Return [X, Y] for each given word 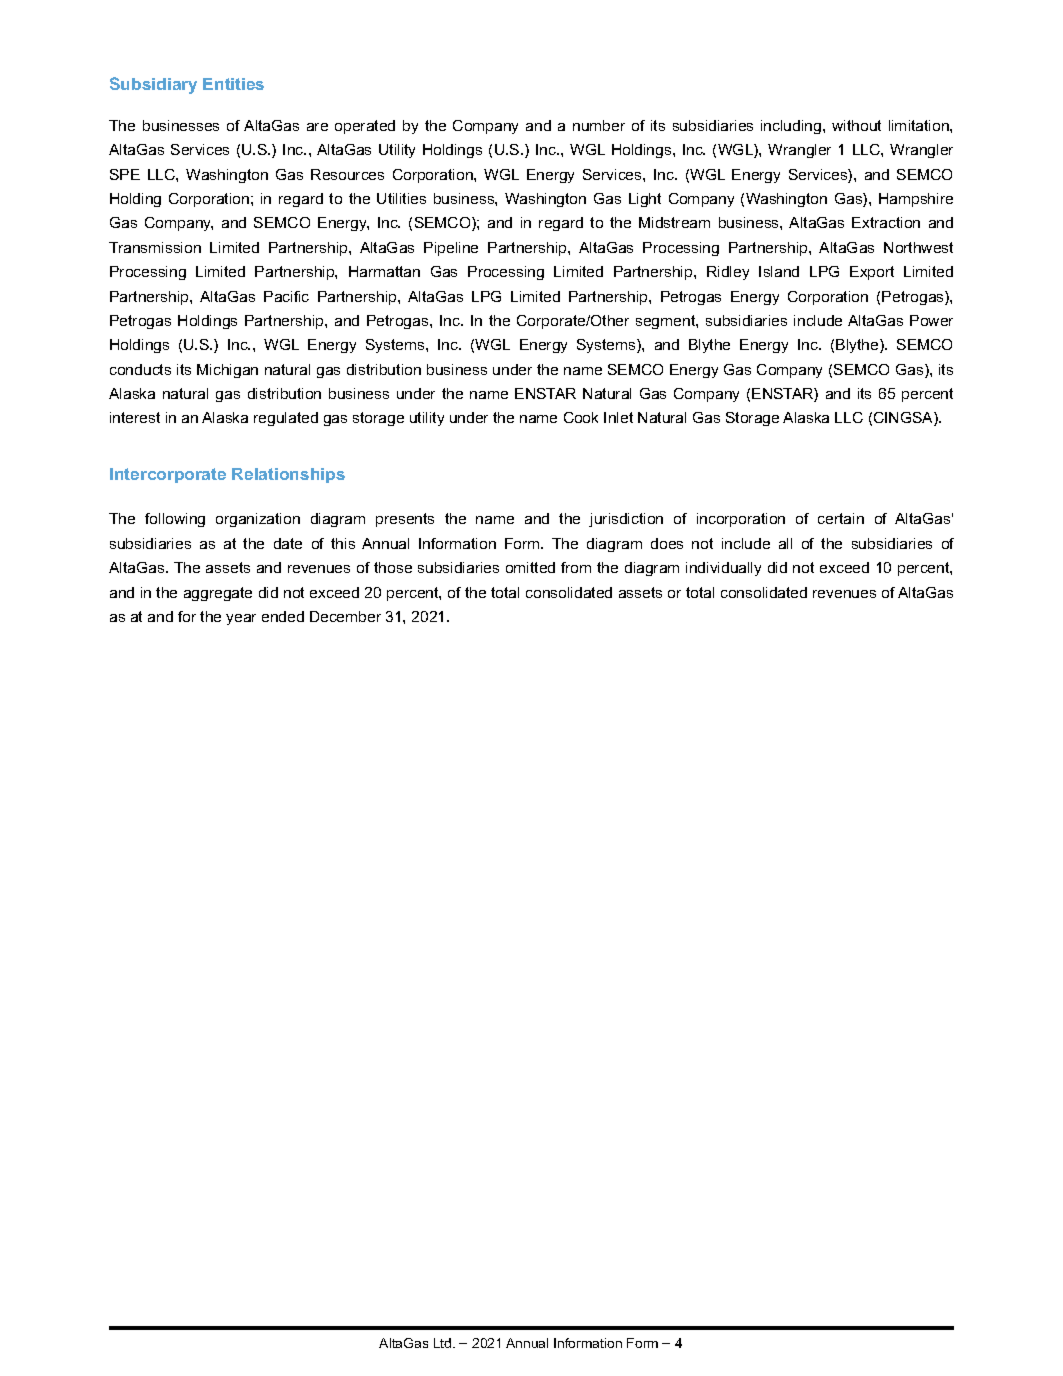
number [599, 125]
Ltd [444, 1343]
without [856, 125]
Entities [233, 84]
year [241, 619]
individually [723, 569]
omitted [530, 567]
